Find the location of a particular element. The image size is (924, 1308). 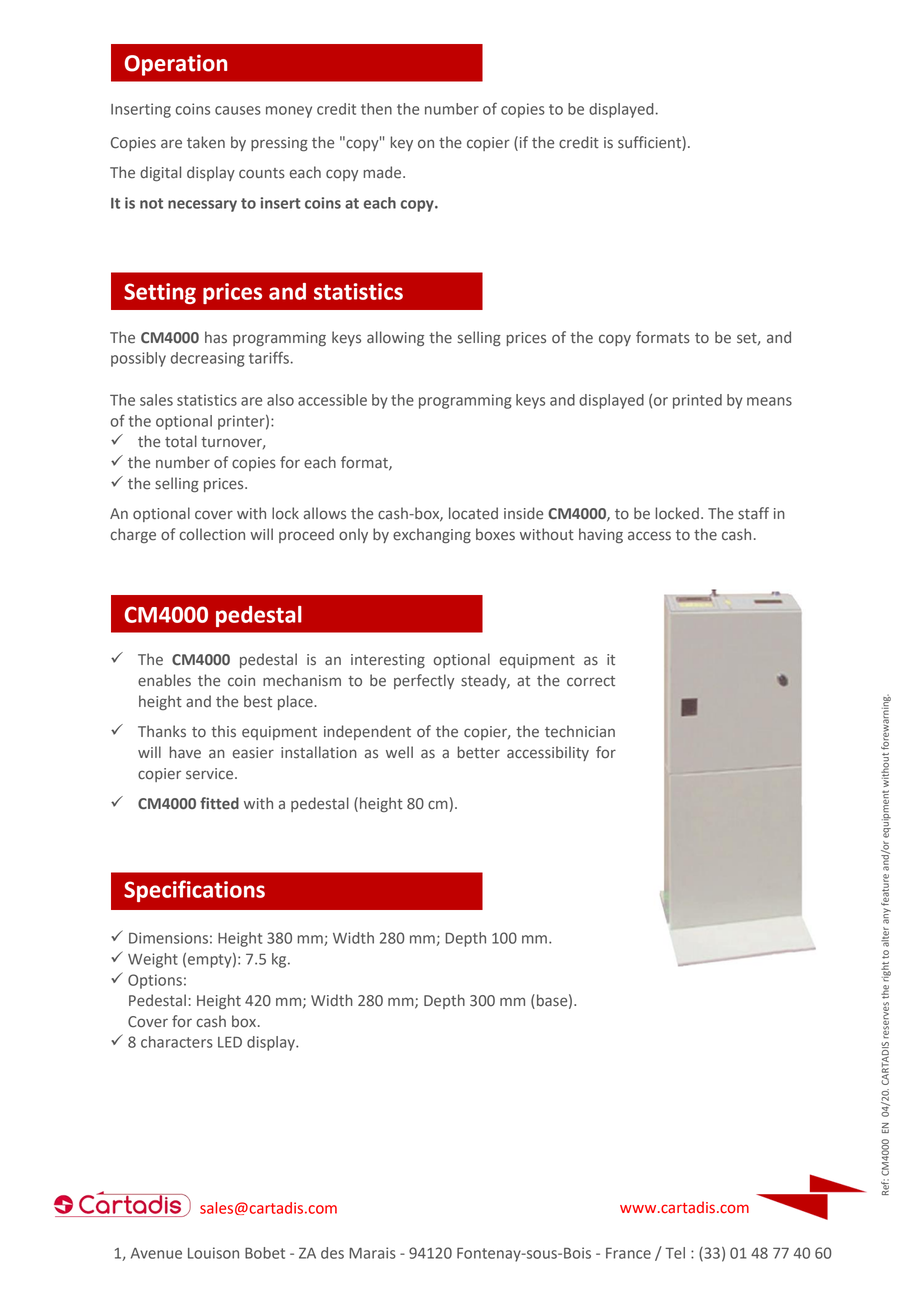

printed is located at coordinates (697, 401).
